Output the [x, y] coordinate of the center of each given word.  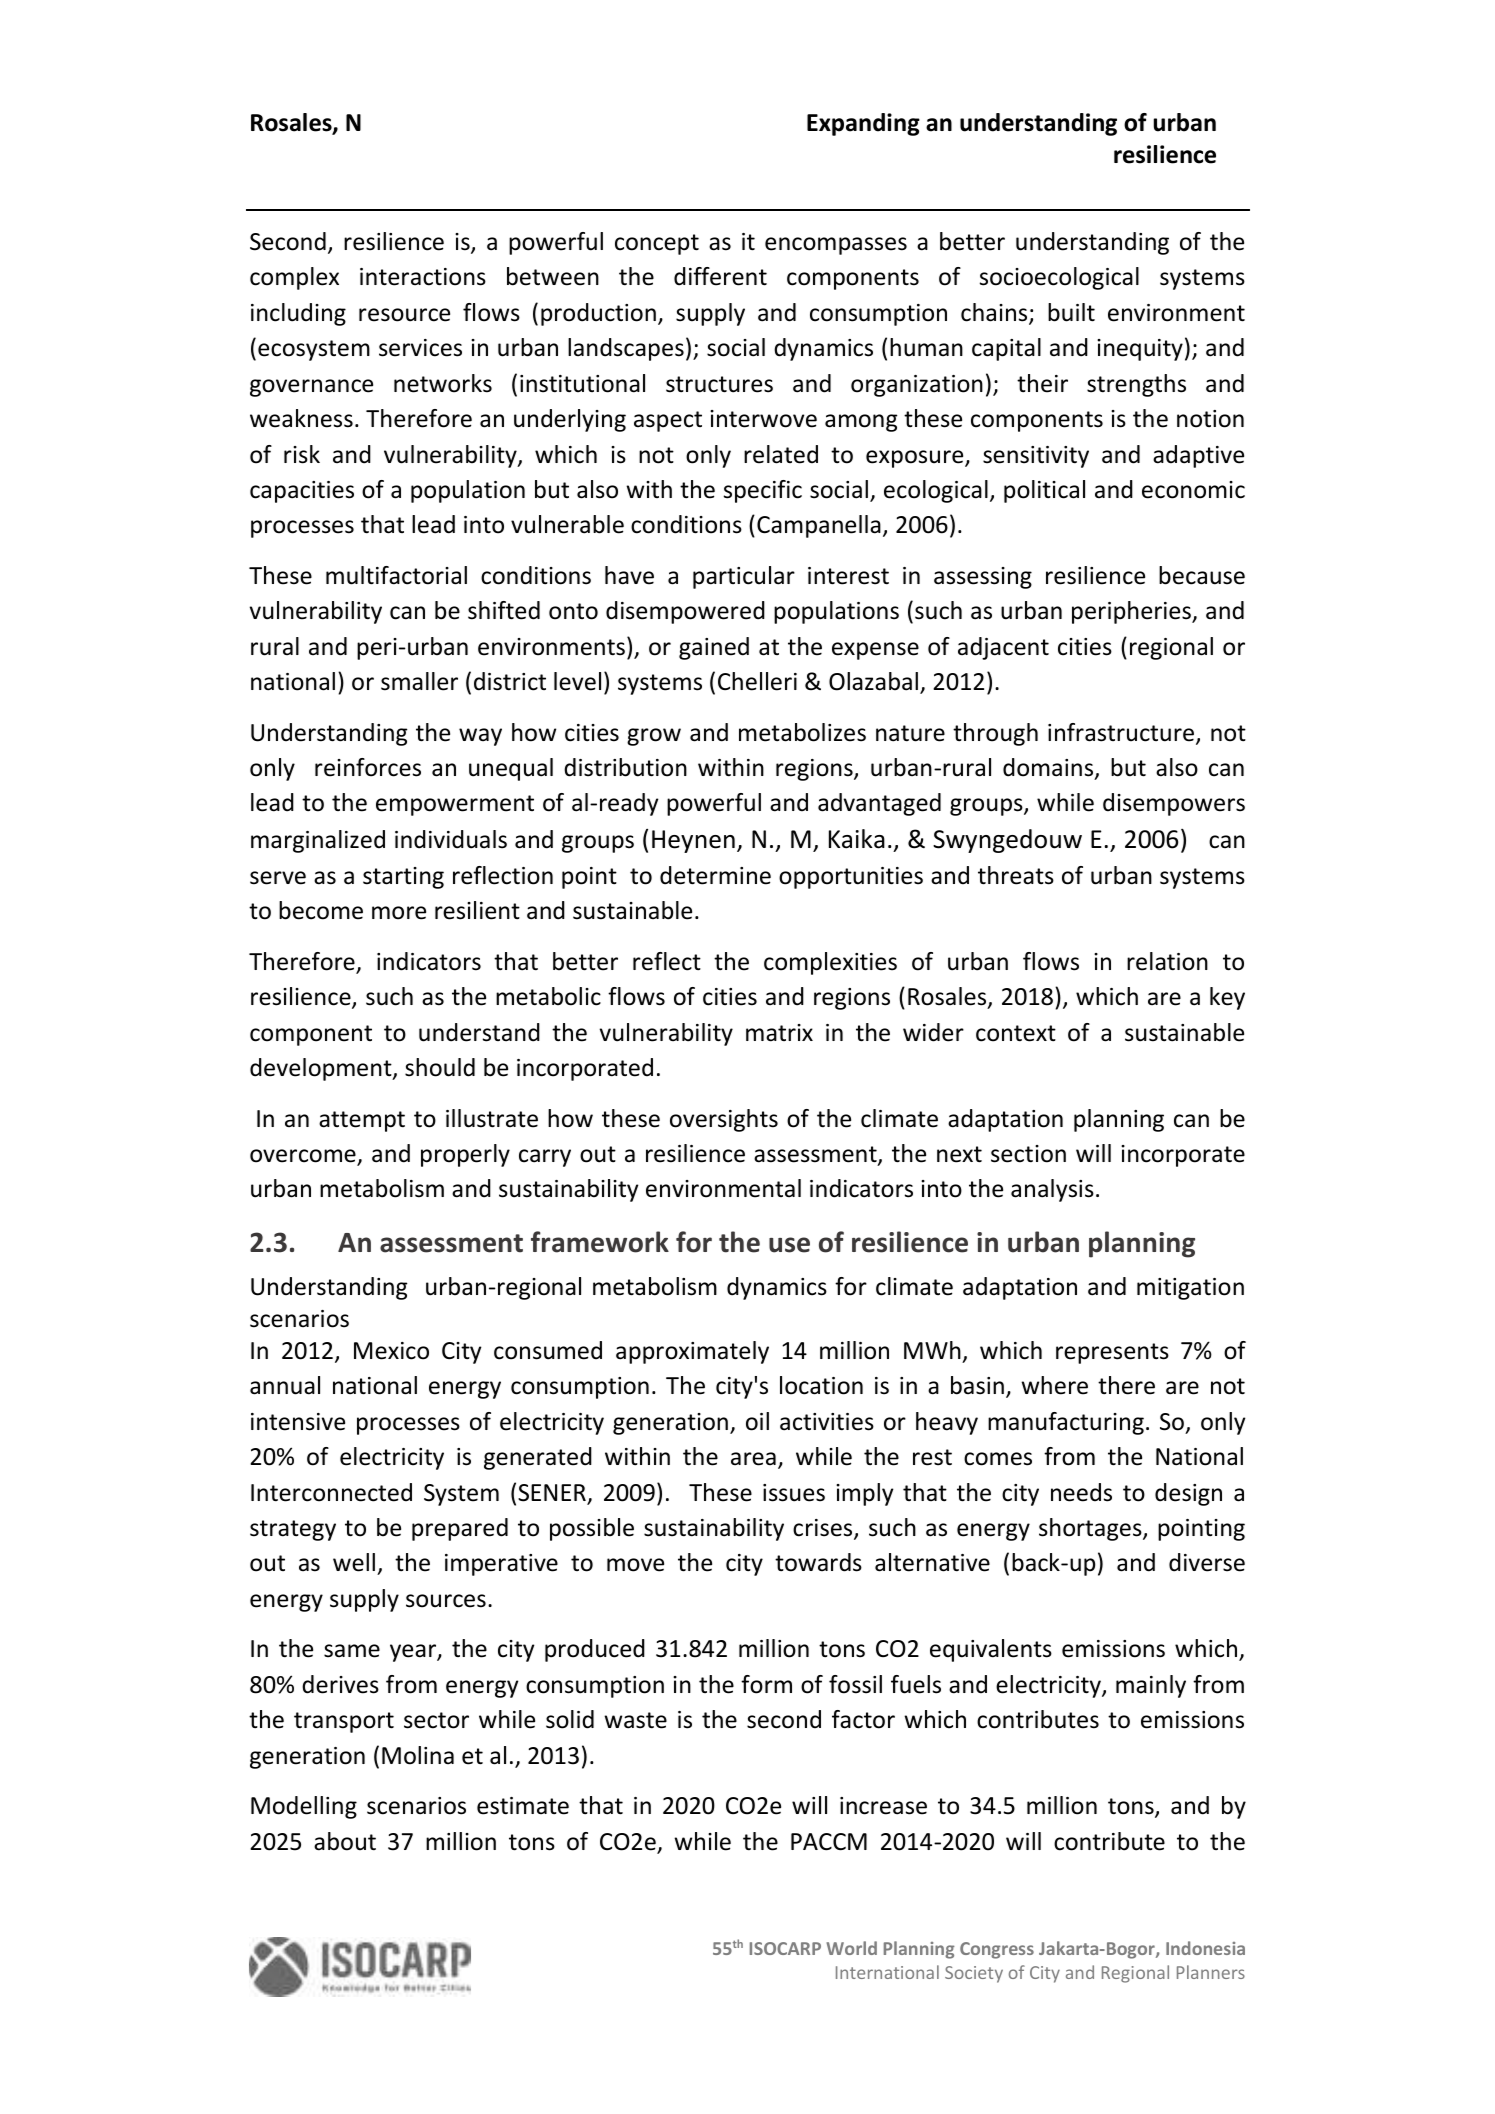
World [851, 1948]
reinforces [368, 767]
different [720, 276]
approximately [692, 1352]
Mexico [391, 1351]
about [345, 1841]
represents [1112, 1353]
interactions [423, 277]
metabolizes [802, 732]
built [1071, 312]
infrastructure [1122, 733]
